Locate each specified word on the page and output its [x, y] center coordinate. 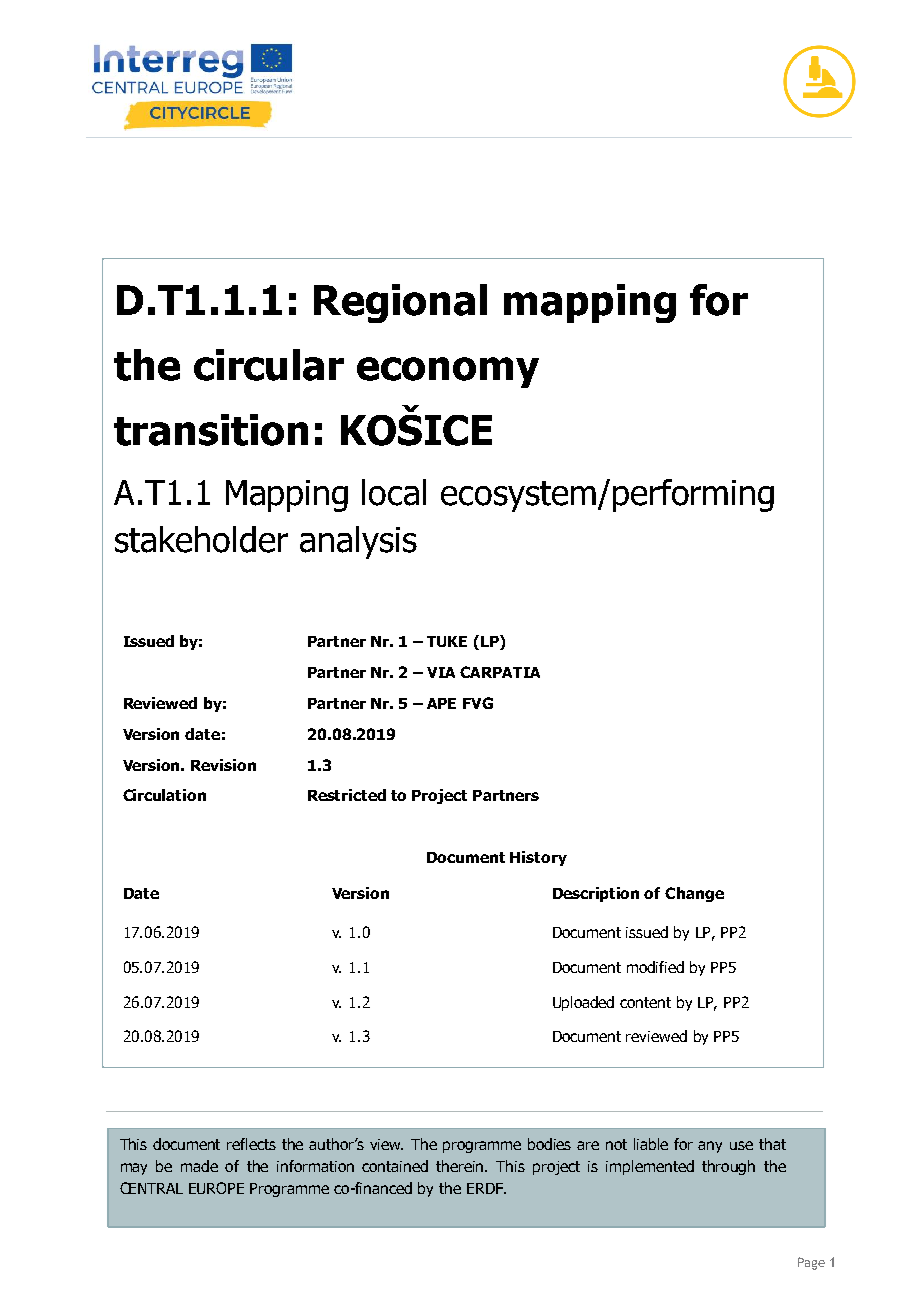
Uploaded [583, 1003]
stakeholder [201, 539]
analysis [358, 542]
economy [448, 372]
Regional [400, 303]
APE [441, 703]
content [645, 1002]
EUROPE [216, 1188]
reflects [251, 1144]
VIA [441, 672]
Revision [223, 765]
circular [269, 365]
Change [694, 894]
